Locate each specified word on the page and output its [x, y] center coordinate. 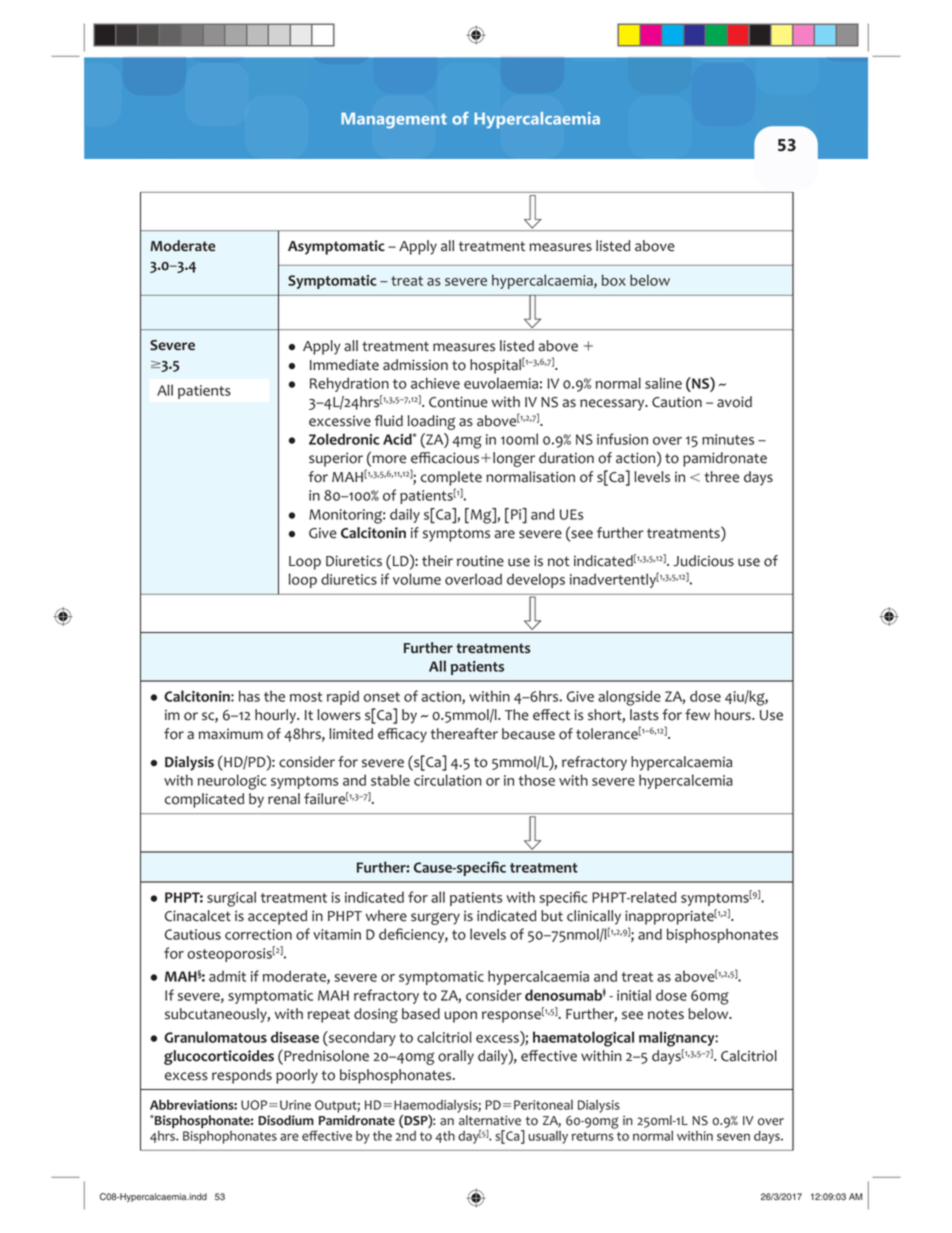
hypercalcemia [686, 781]
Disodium [286, 1120]
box [614, 280]
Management [394, 120]
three [721, 477]
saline [663, 383]
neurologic [232, 782]
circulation [448, 780]
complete [451, 478]
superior [336, 459]
